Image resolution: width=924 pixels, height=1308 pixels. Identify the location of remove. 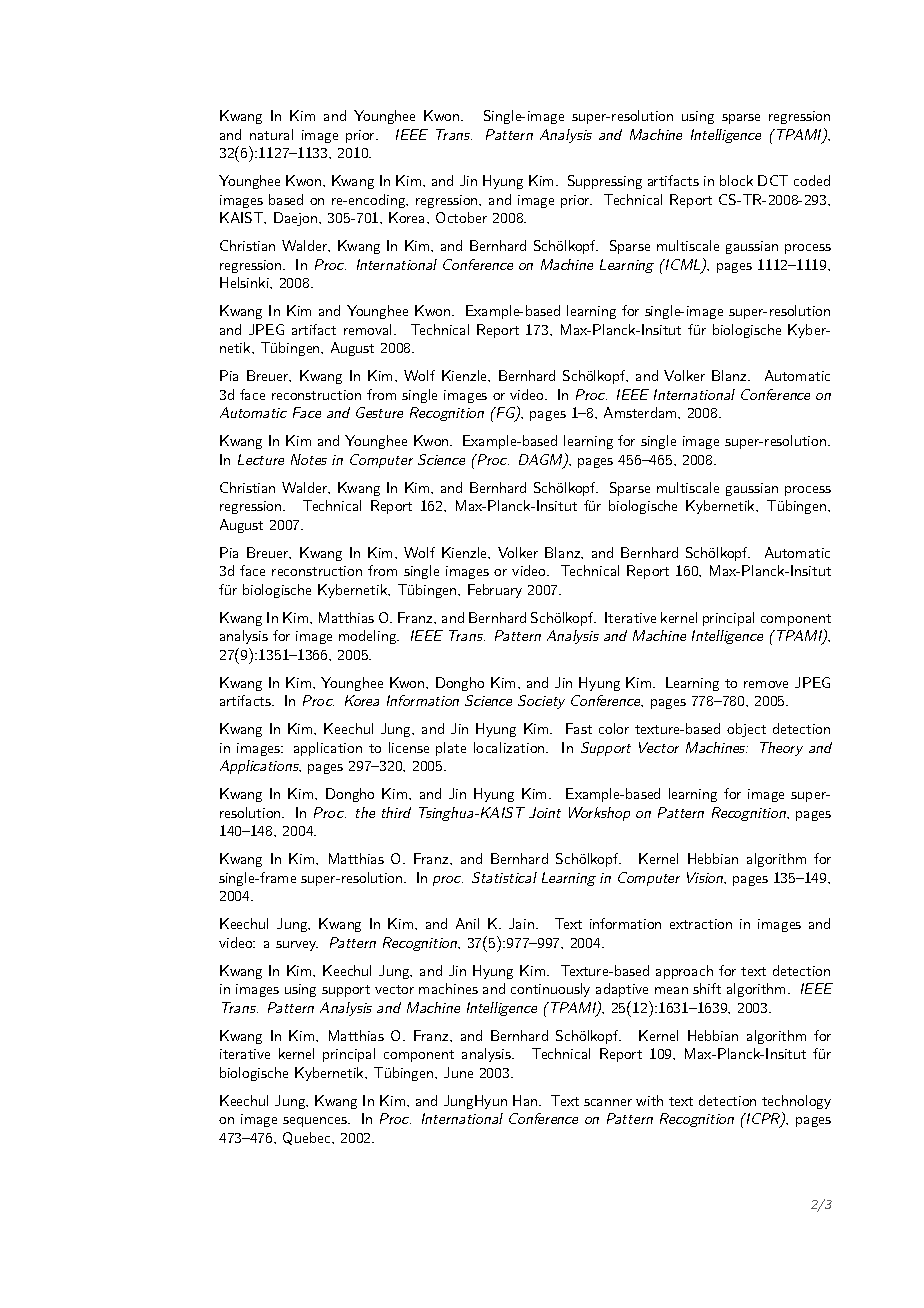
(766, 684).
